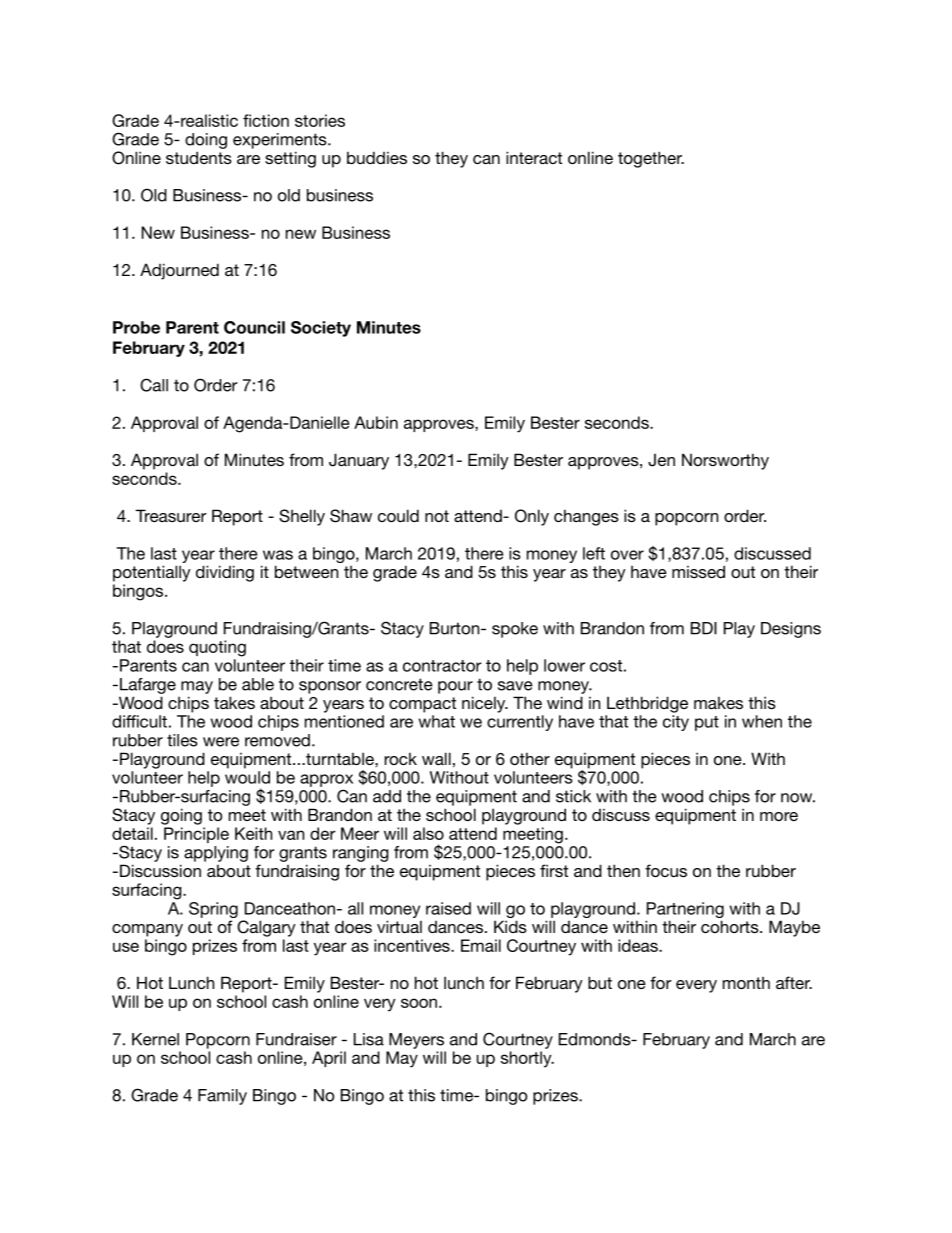 The width and height of the screenshot is (952, 1233). I want to click on month, so click(746, 983).
